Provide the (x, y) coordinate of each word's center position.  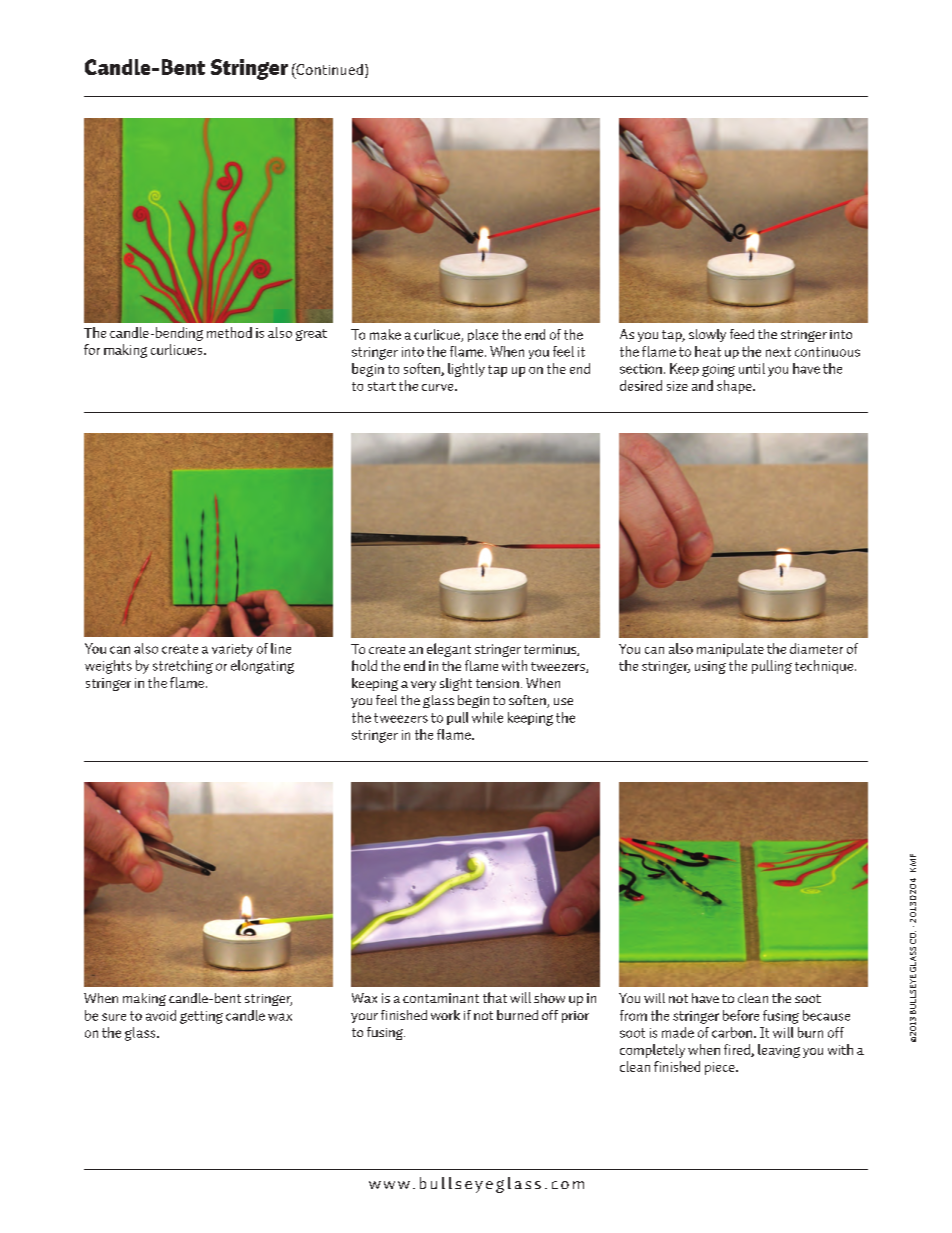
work (445, 1015)
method (229, 332)
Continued (328, 69)
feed (742, 334)
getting (201, 1017)
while (487, 717)
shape (735, 387)
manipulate (730, 650)
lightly (466, 370)
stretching (183, 667)
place (483, 335)
